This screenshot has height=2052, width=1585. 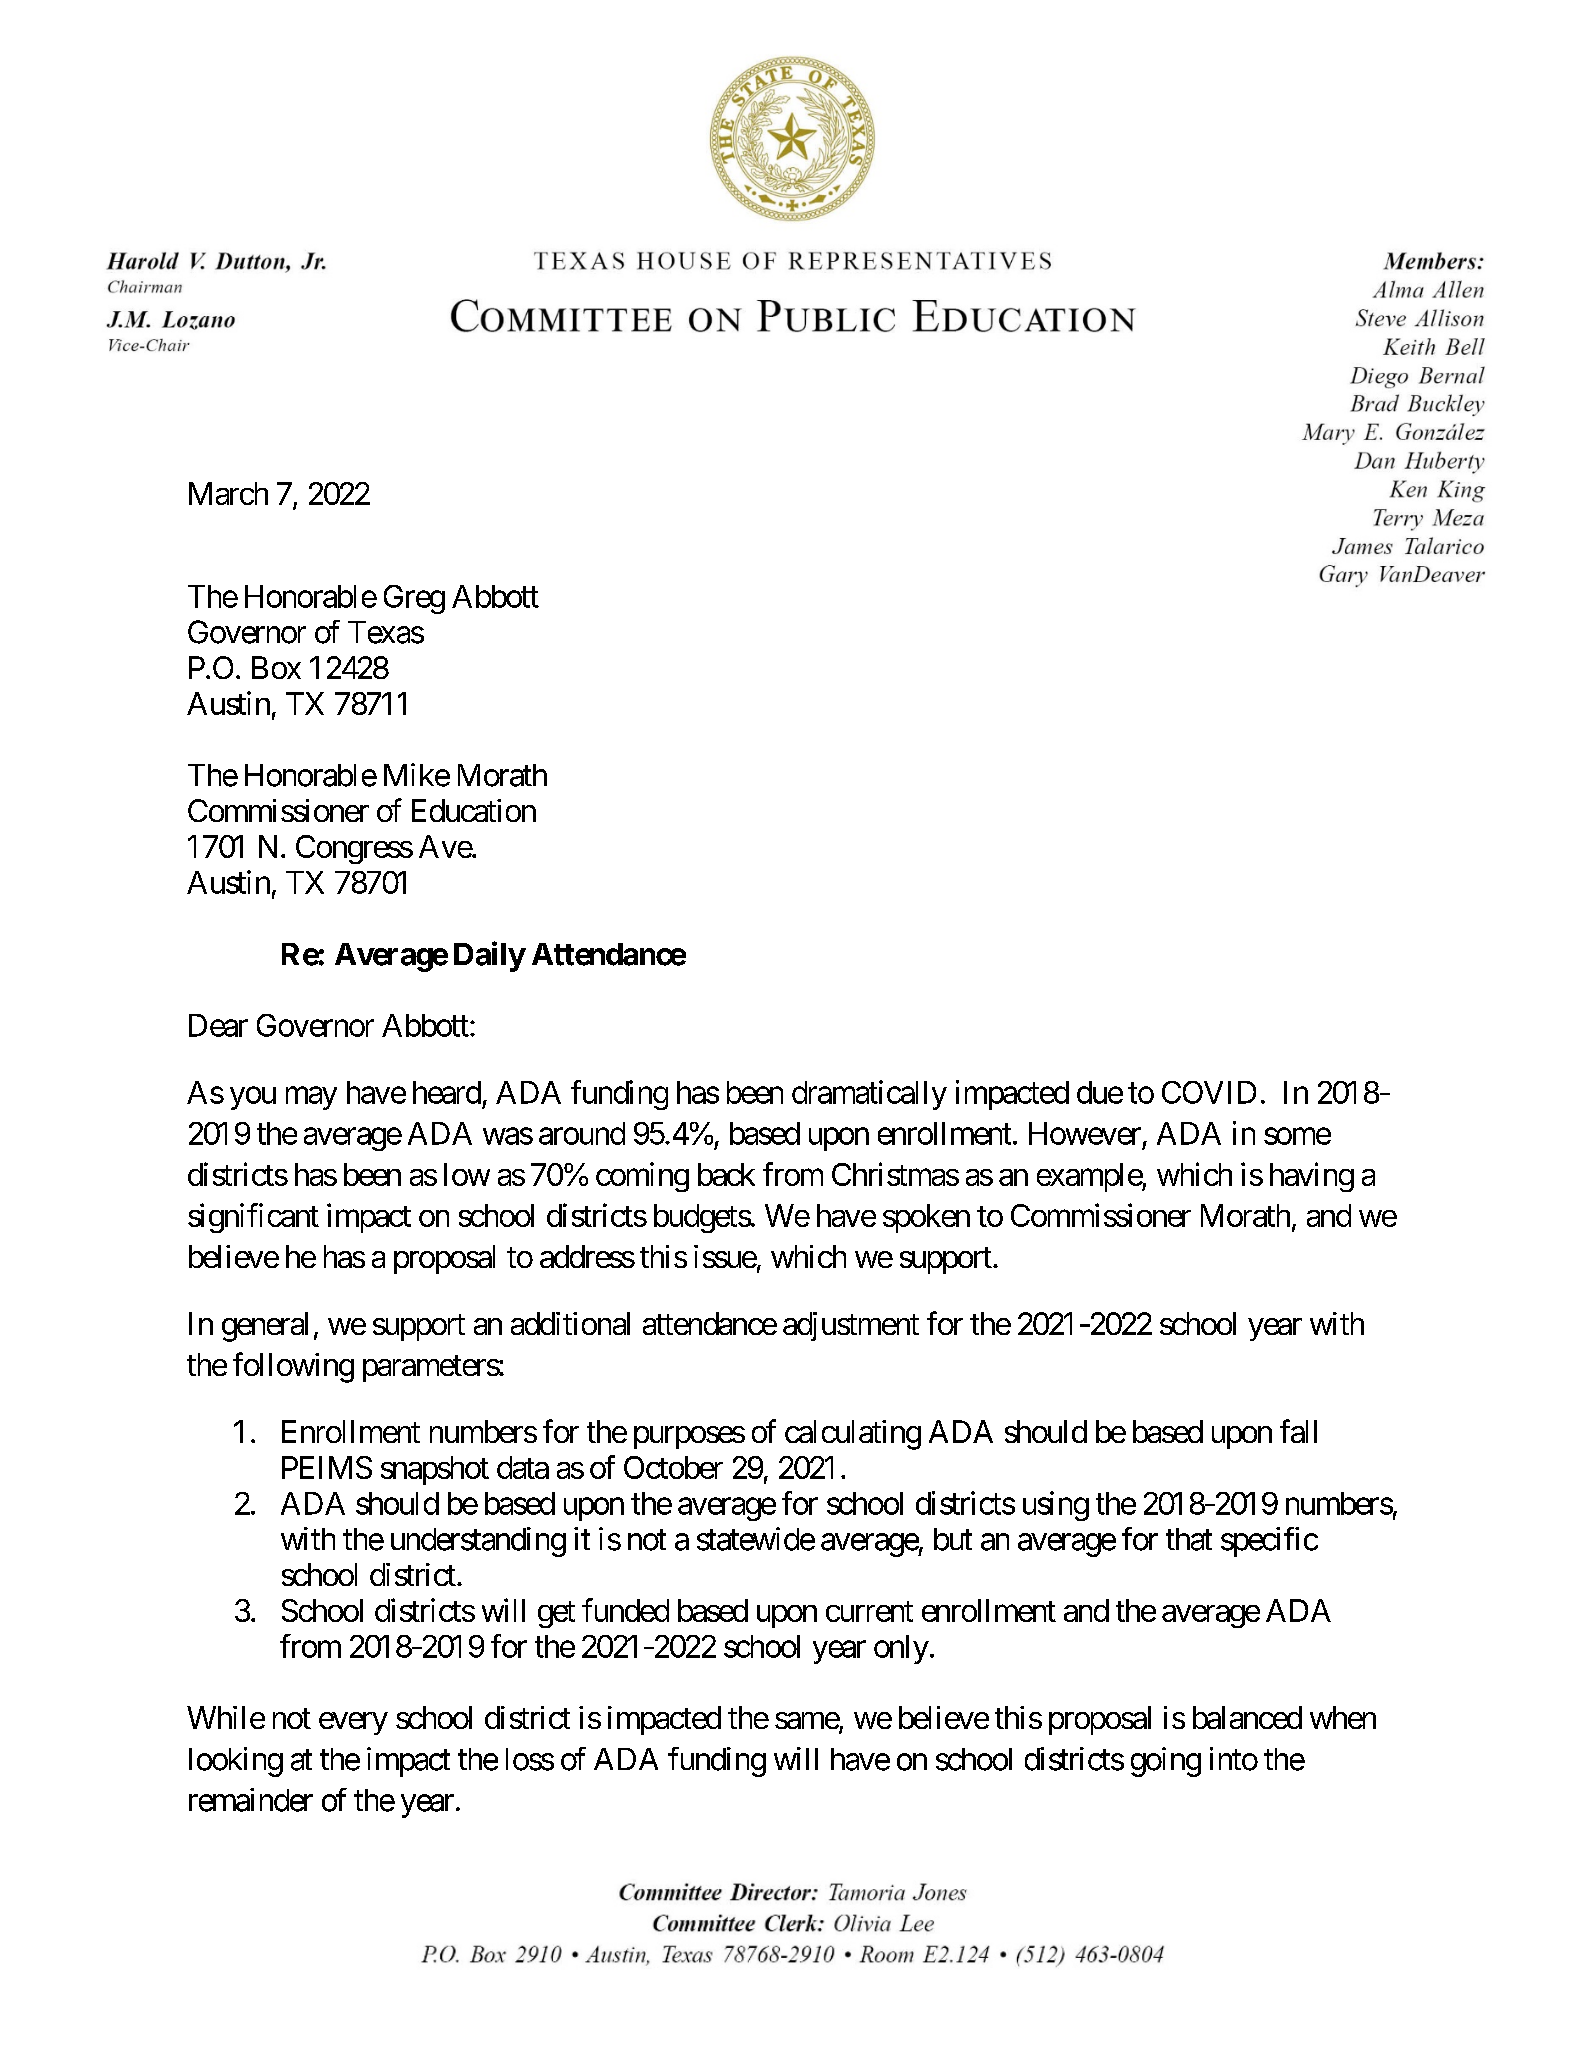 I want to click on March, so click(x=228, y=493).
